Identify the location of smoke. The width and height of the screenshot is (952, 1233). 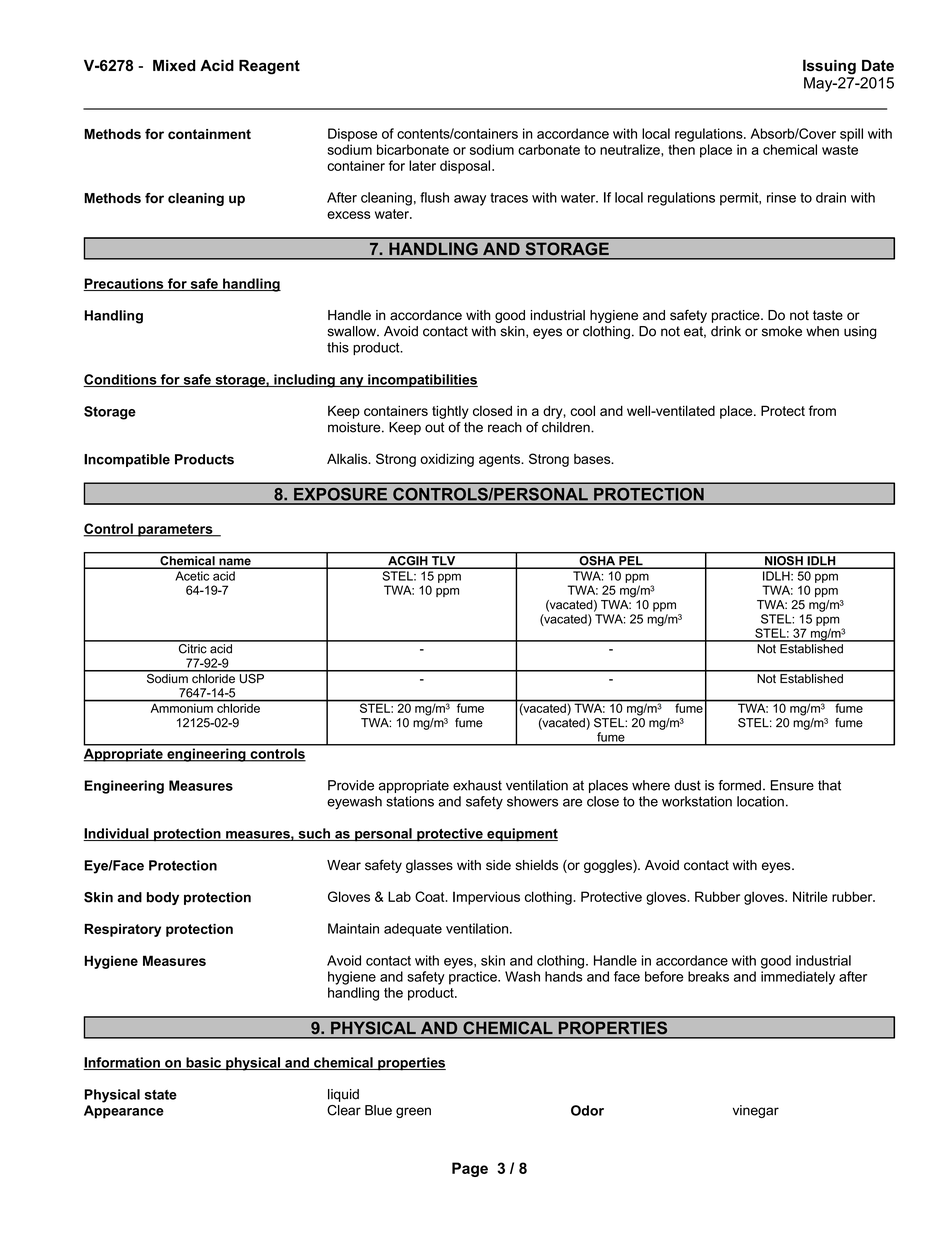
(782, 331).
